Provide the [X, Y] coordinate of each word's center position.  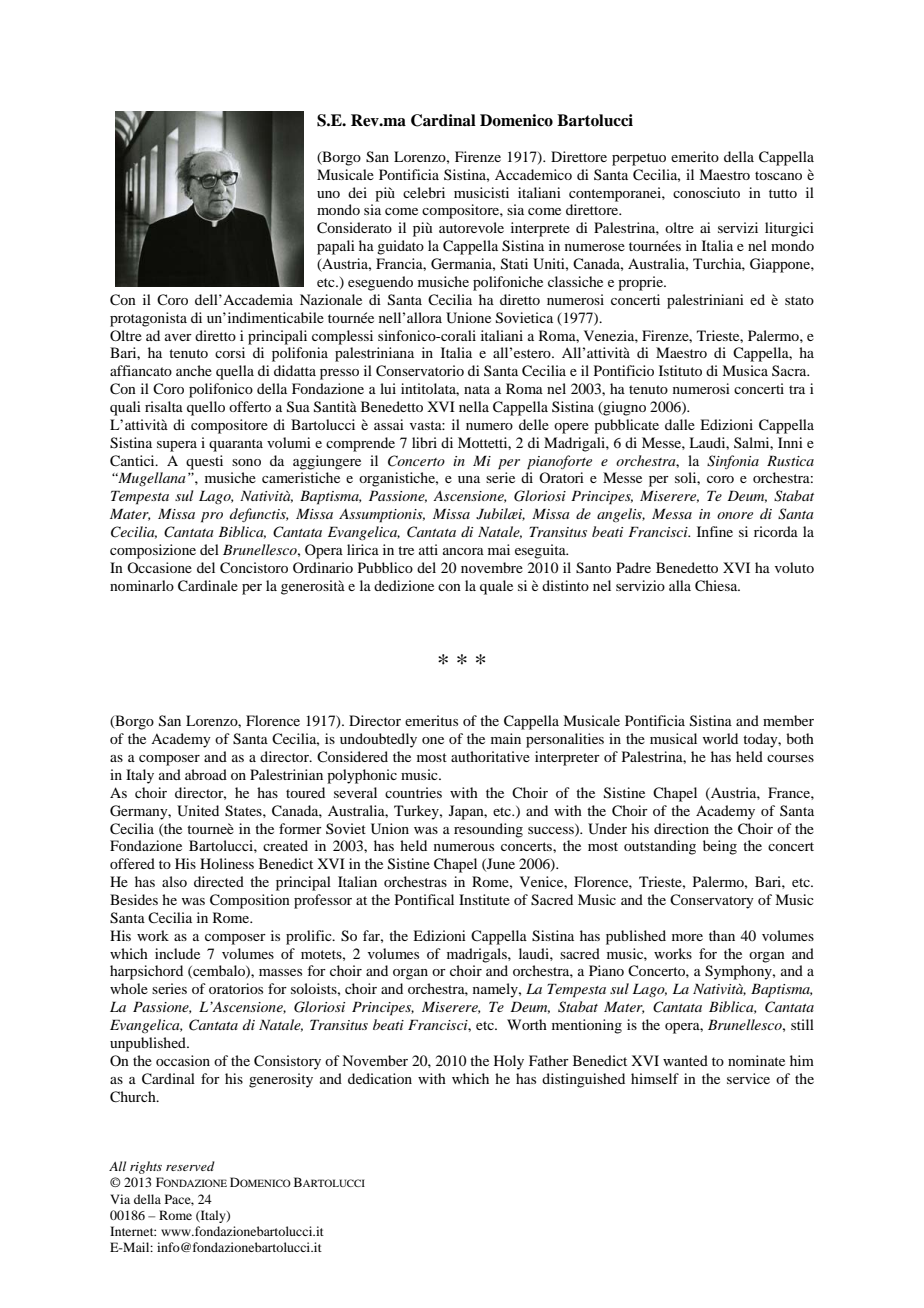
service [748, 1078]
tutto [783, 193]
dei [357, 192]
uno [328, 194]
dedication [380, 1078]
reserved [190, 1166]
